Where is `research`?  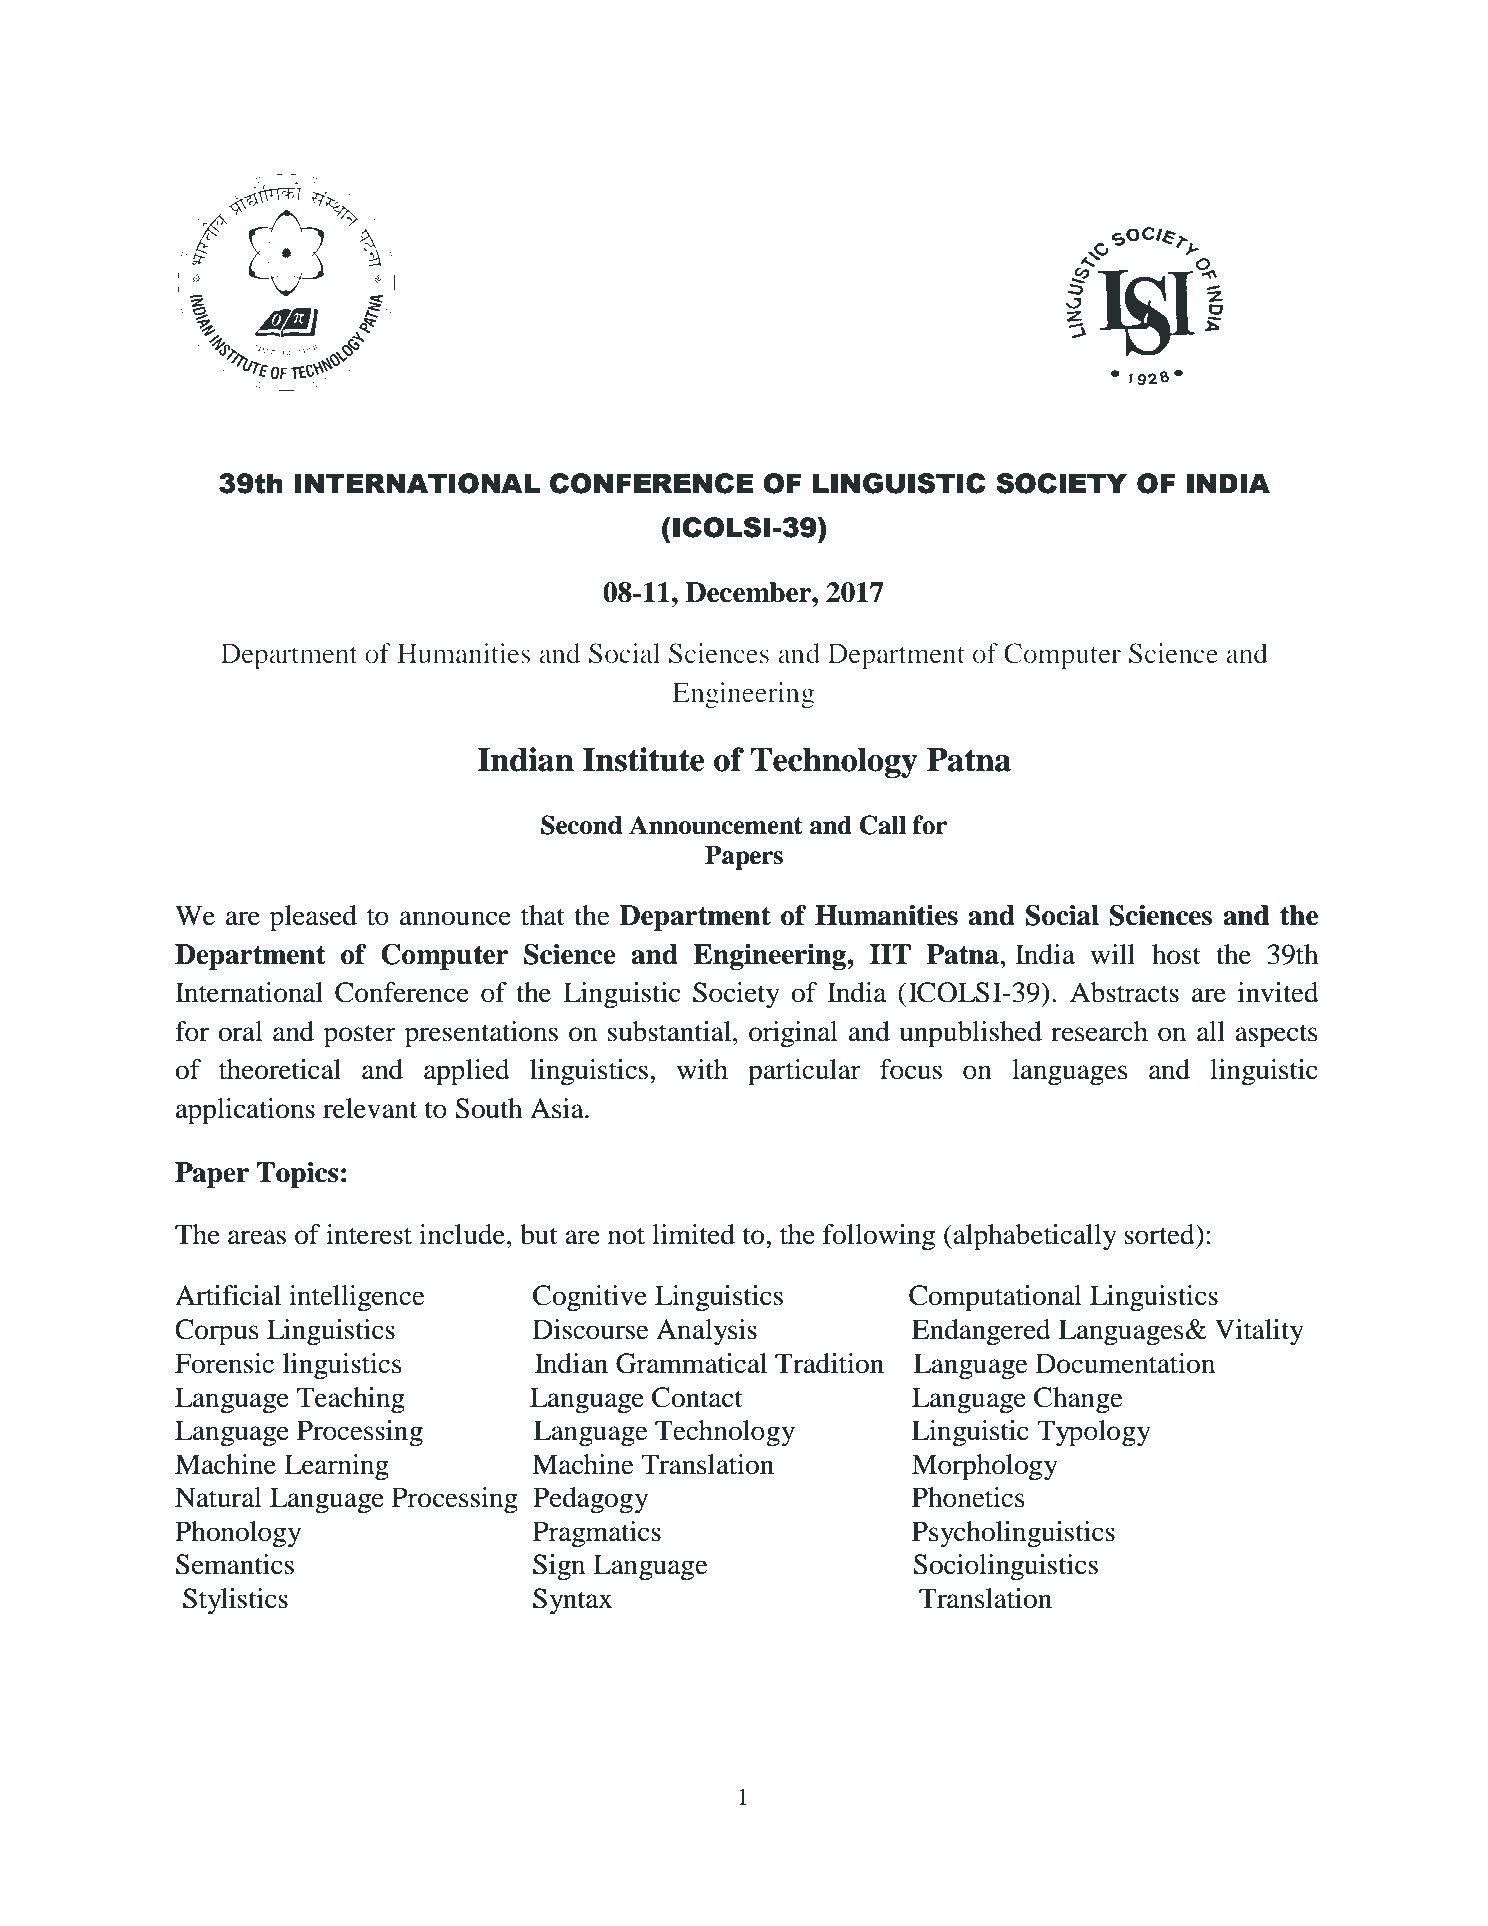
research is located at coordinates (1099, 1031).
